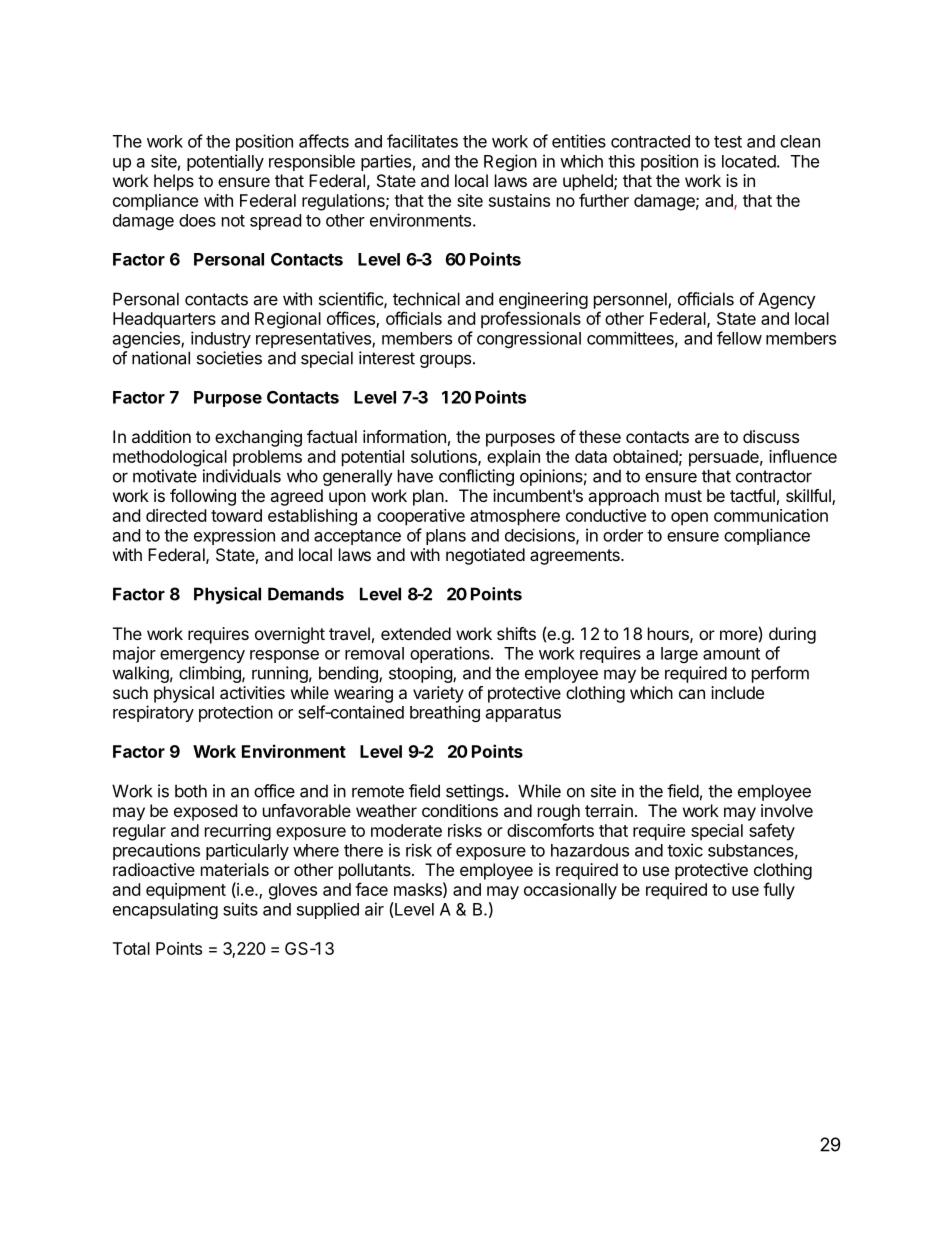 The image size is (952, 1233). Describe the element at coordinates (445, 713) in the screenshot. I see `breathing` at that location.
